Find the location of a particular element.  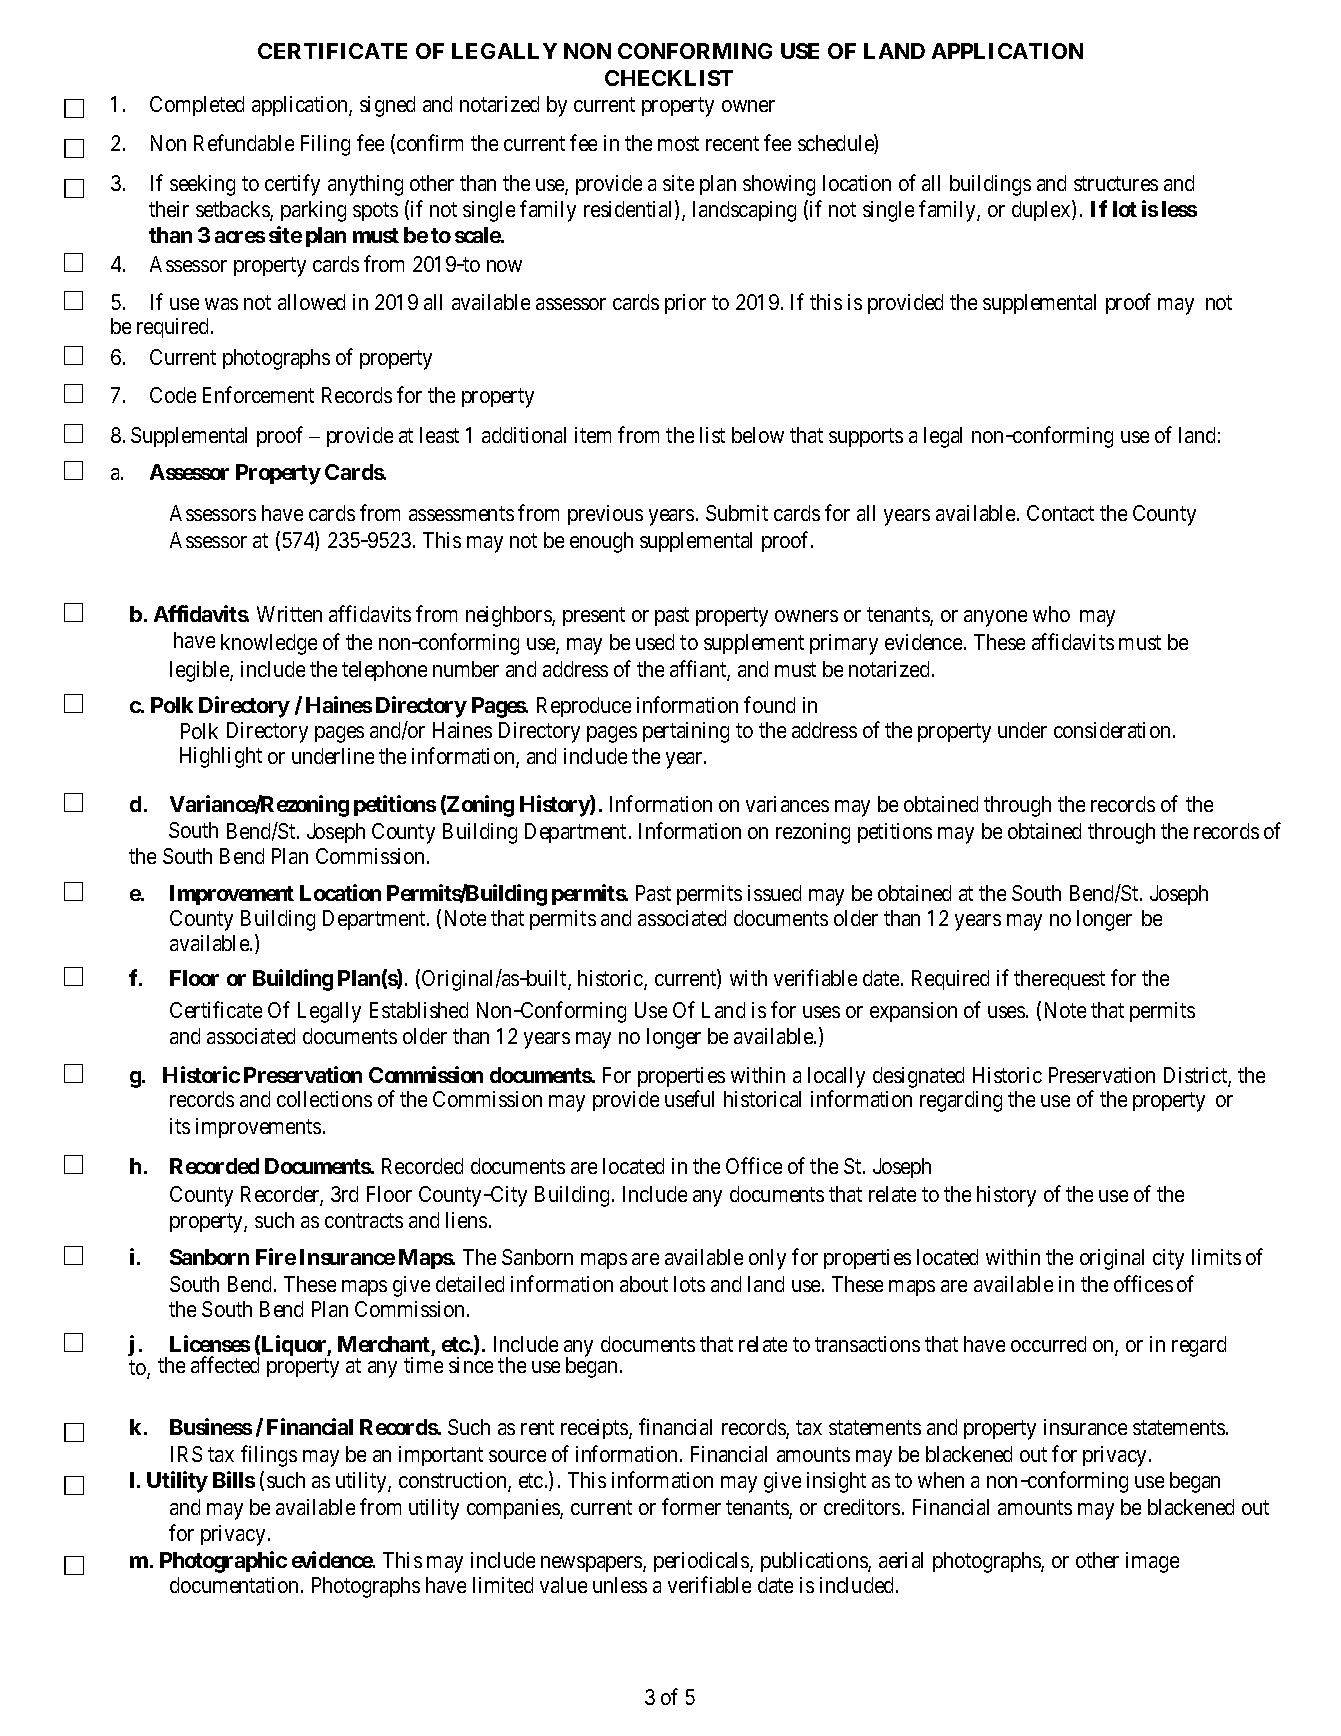

consideration is located at coordinates (1112, 730).
